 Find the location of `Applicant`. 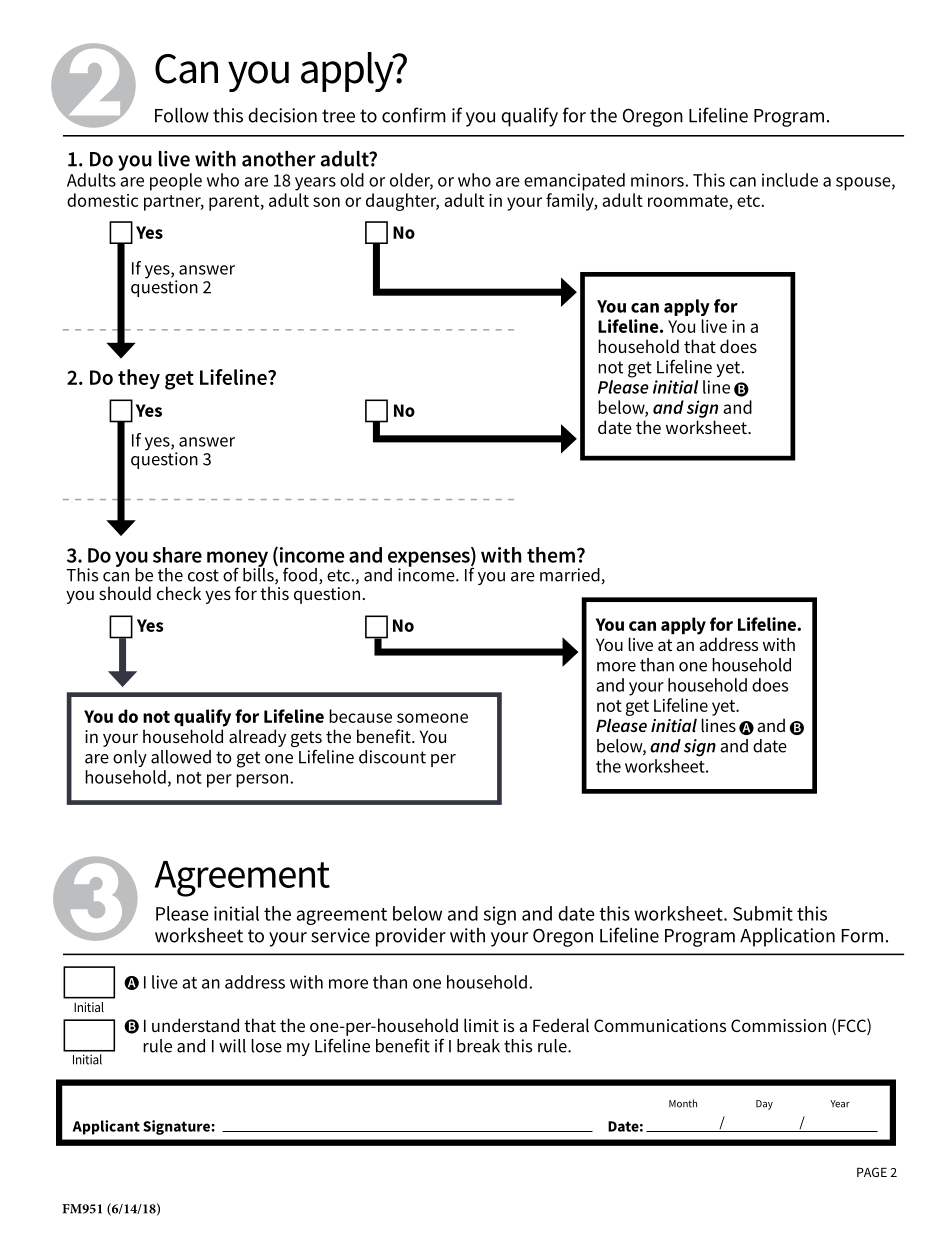

Applicant is located at coordinates (106, 1127).
